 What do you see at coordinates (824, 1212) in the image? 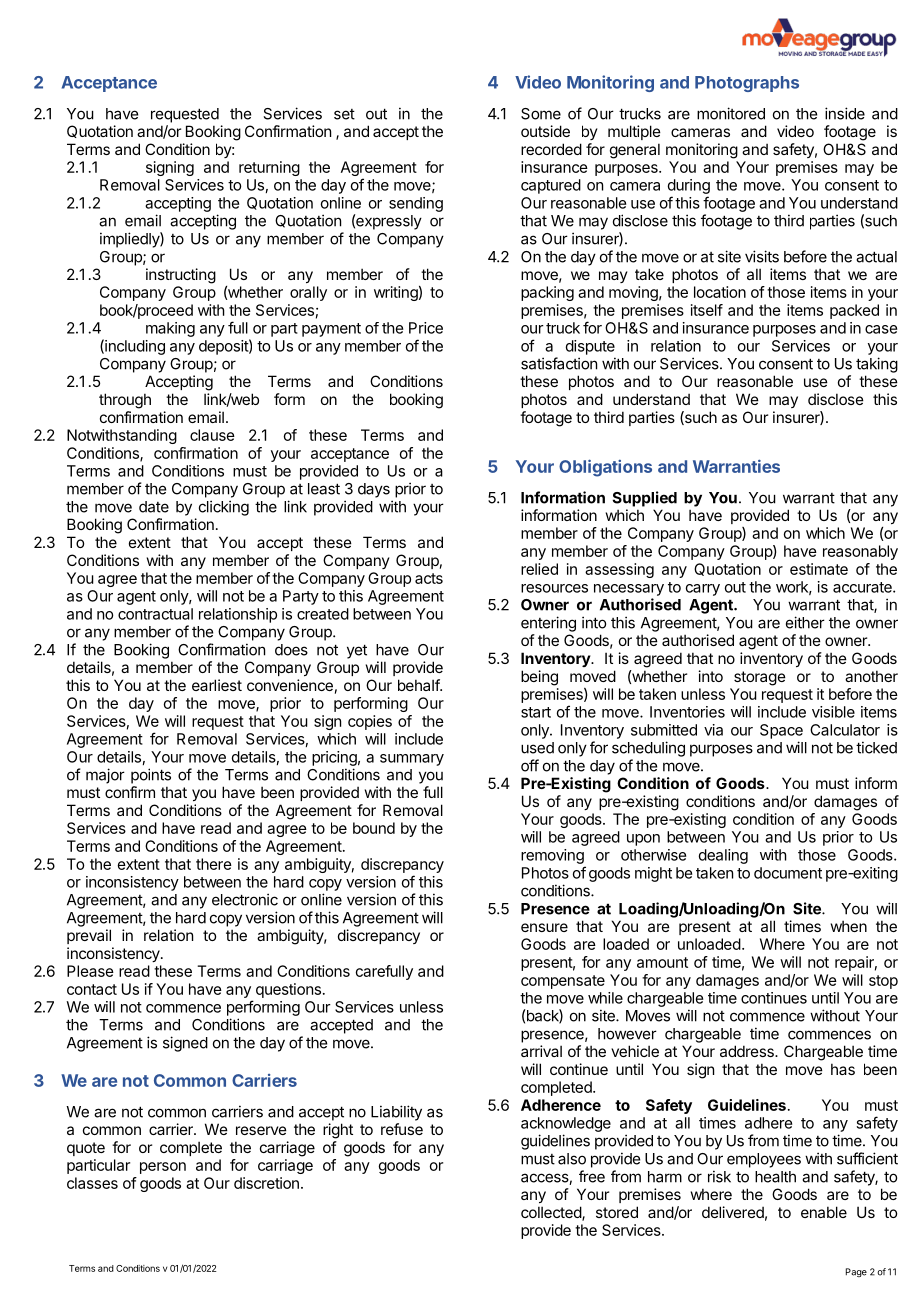
I see `enable` at bounding box center [824, 1212].
